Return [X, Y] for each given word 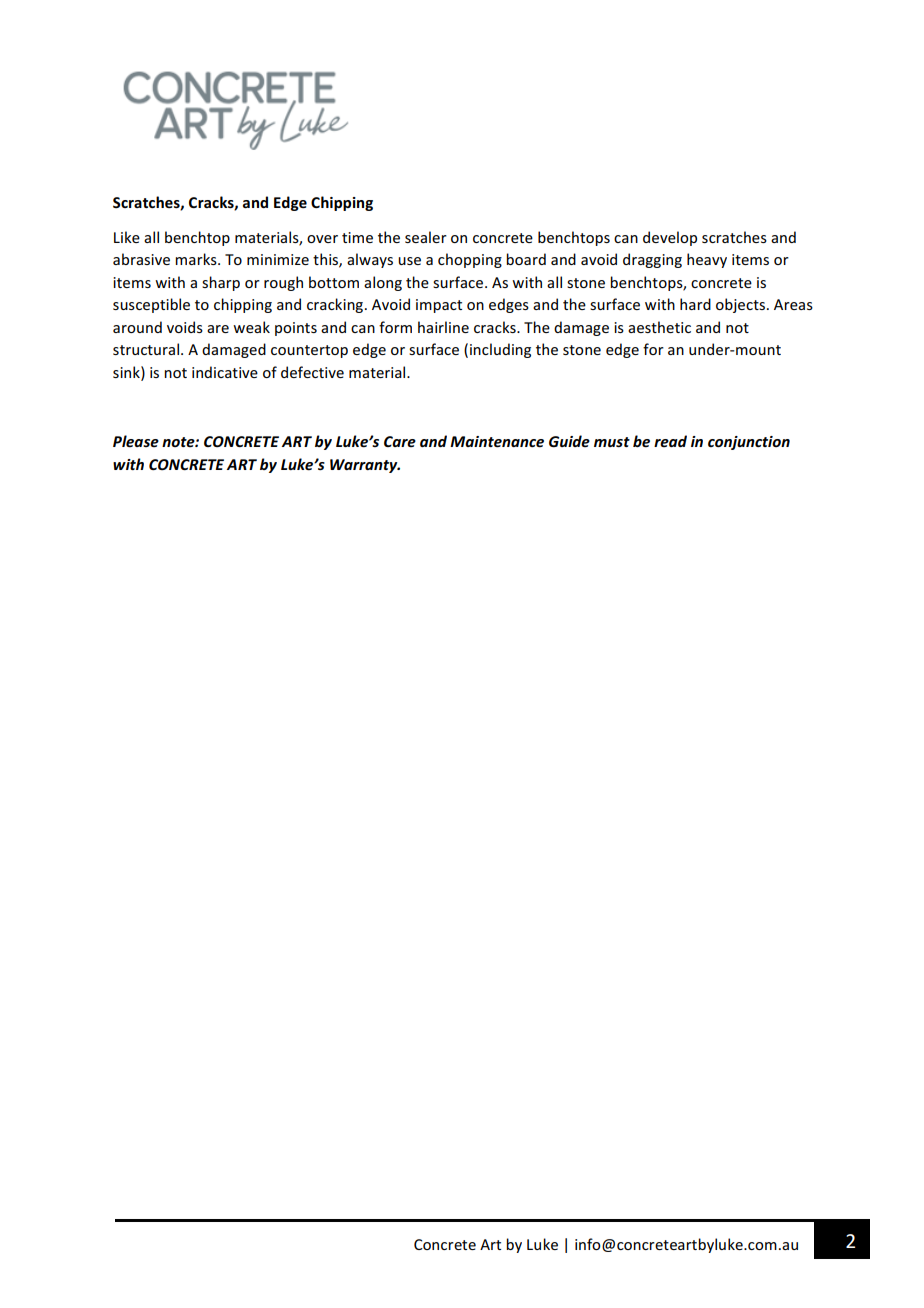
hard [695, 304]
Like [127, 237]
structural [146, 349]
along [383, 283]
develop [670, 238]
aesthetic [659, 327]
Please [136, 441]
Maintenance [497, 442]
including [500, 350]
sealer [426, 237]
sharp [221, 283]
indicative [225, 372]
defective [312, 372]
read [670, 441]
